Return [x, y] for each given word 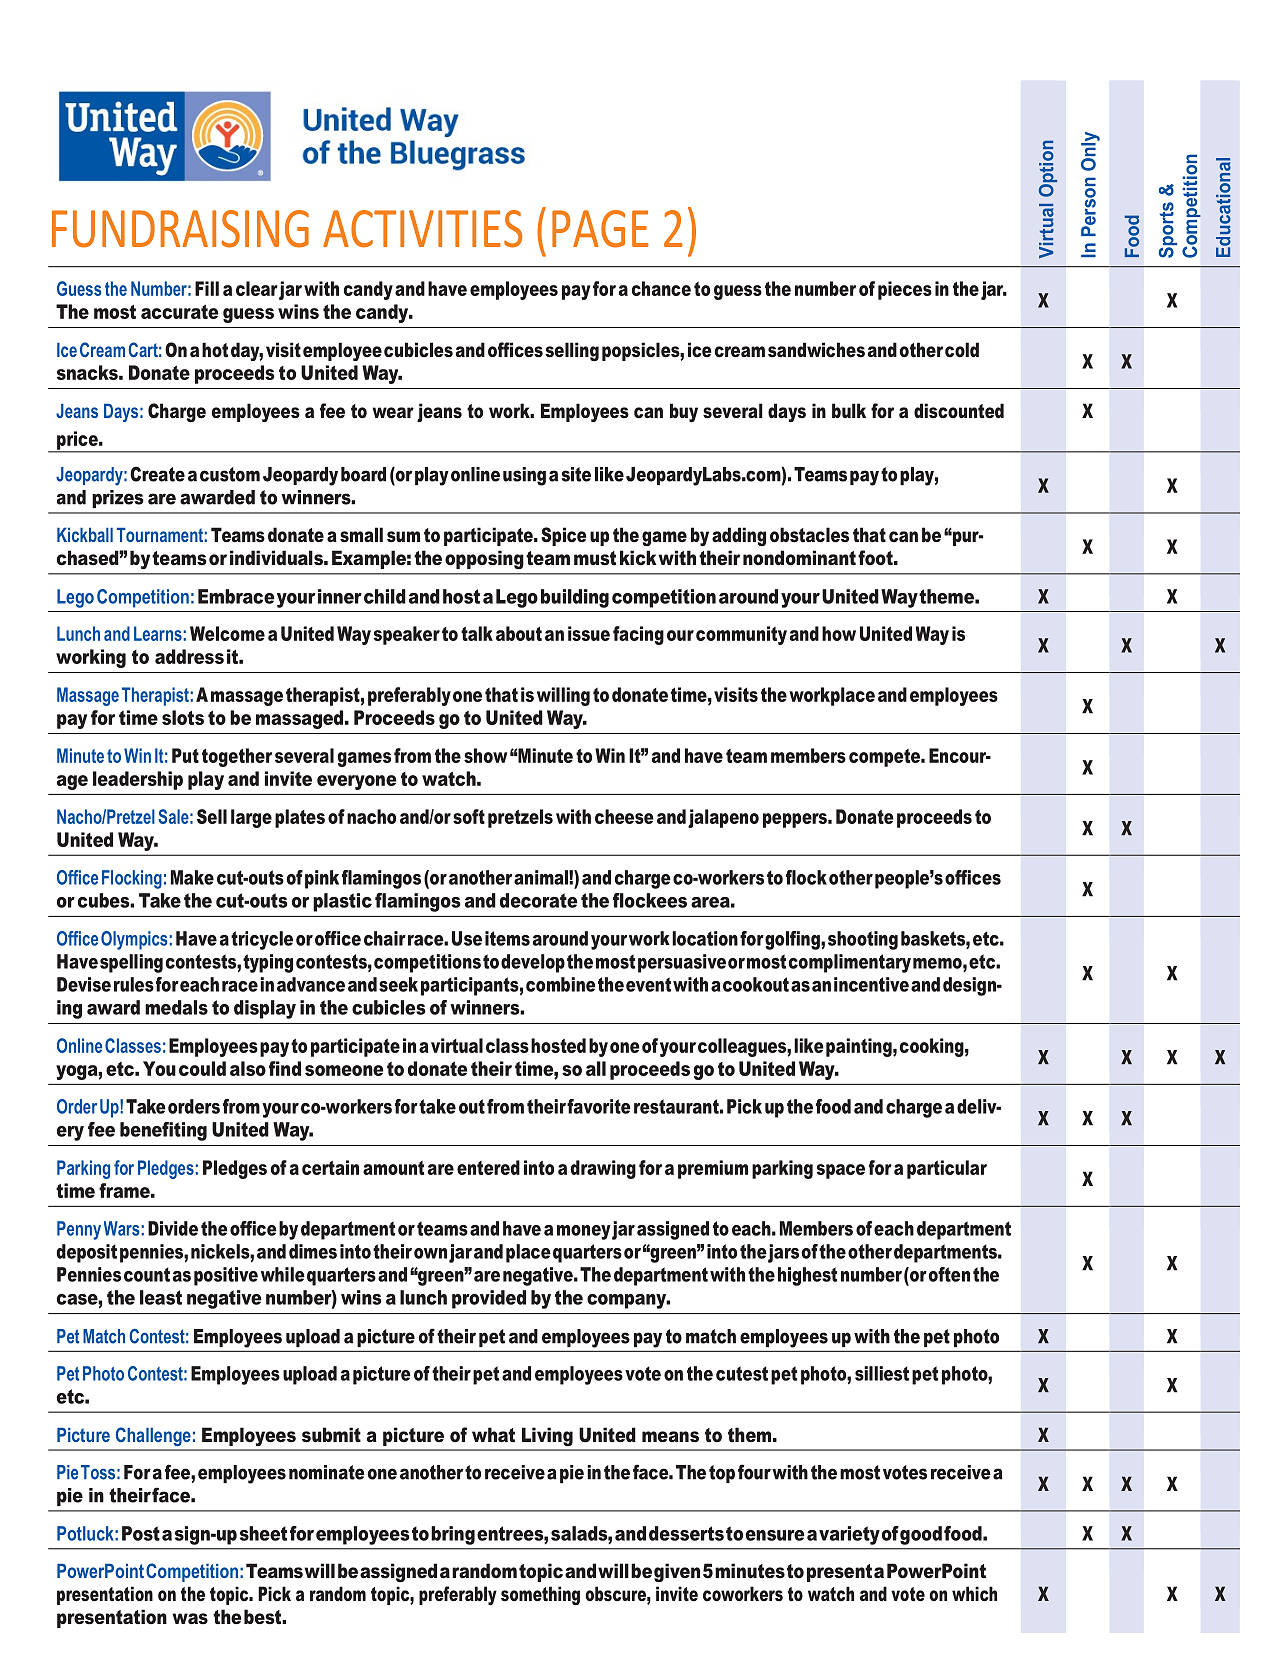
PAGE [600, 229]
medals [176, 1007]
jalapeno [723, 818]
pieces [905, 290]
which [974, 1594]
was [190, 1619]
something [540, 1595]
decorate [538, 900]
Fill [207, 288]
